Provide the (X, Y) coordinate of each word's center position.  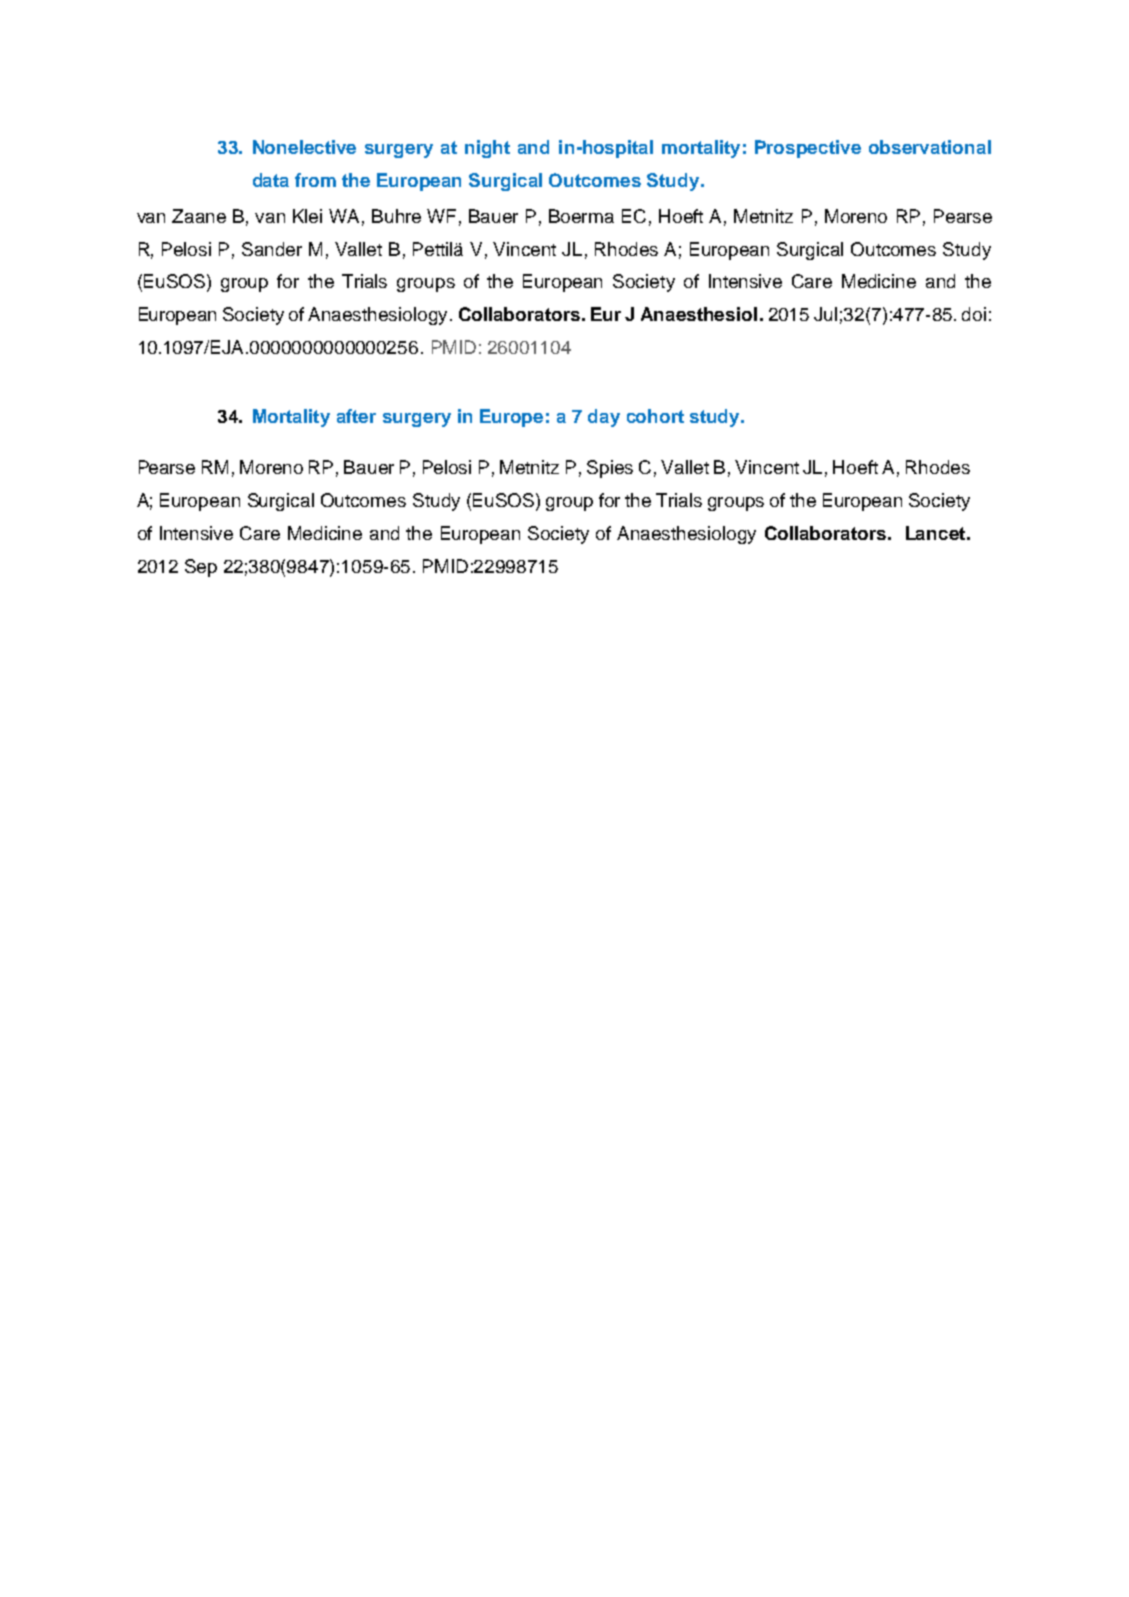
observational (930, 147)
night (487, 149)
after (356, 416)
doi (974, 314)
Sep (201, 568)
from (315, 180)
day (604, 418)
